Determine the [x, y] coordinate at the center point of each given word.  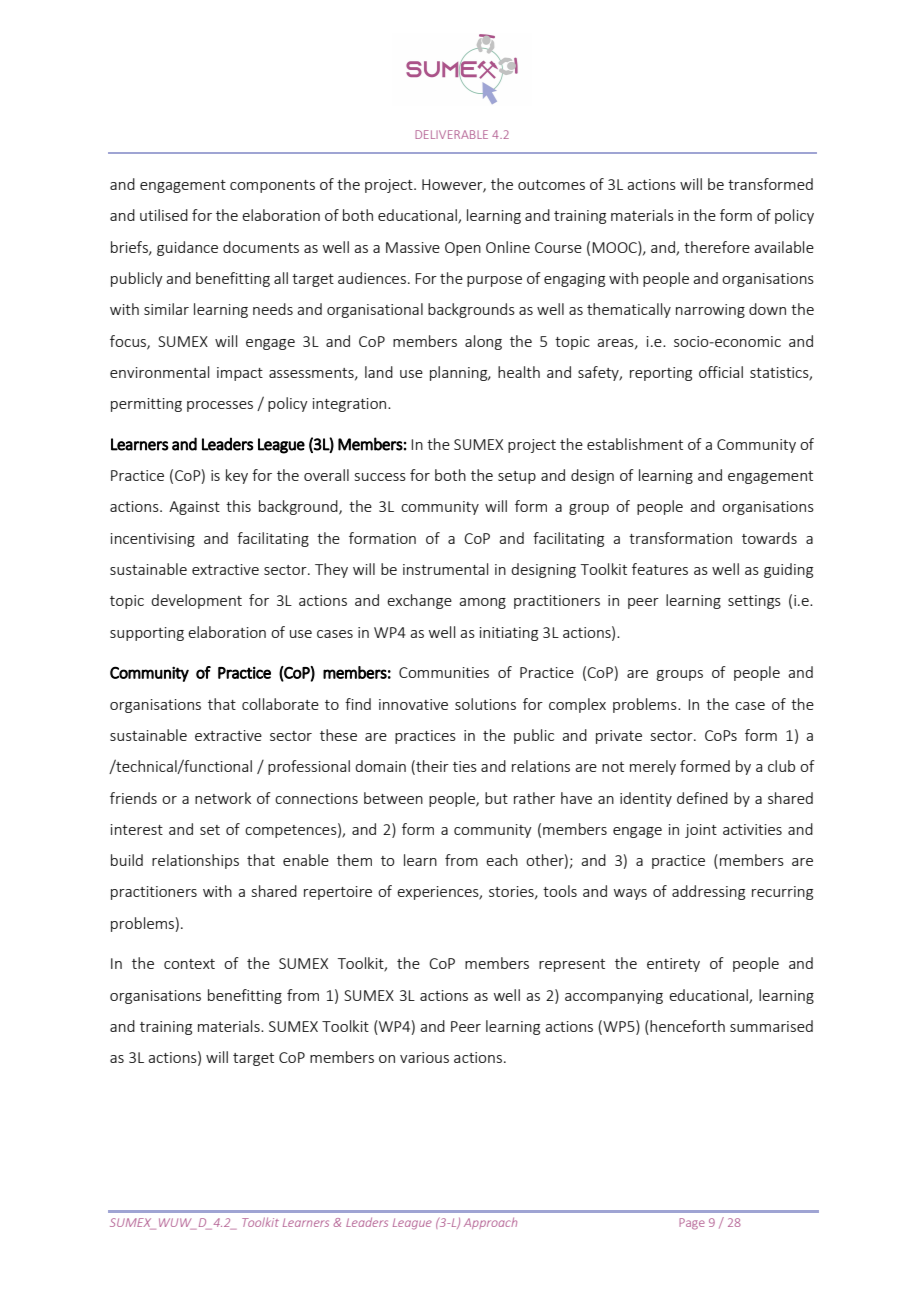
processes [220, 406]
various [424, 1057]
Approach [490, 1223]
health [519, 372]
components [272, 186]
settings [754, 602]
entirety [673, 965]
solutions [485, 704]
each [502, 860]
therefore [717, 247]
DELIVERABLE [451, 134]
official [721, 372]
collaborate [280, 704]
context [189, 964]
